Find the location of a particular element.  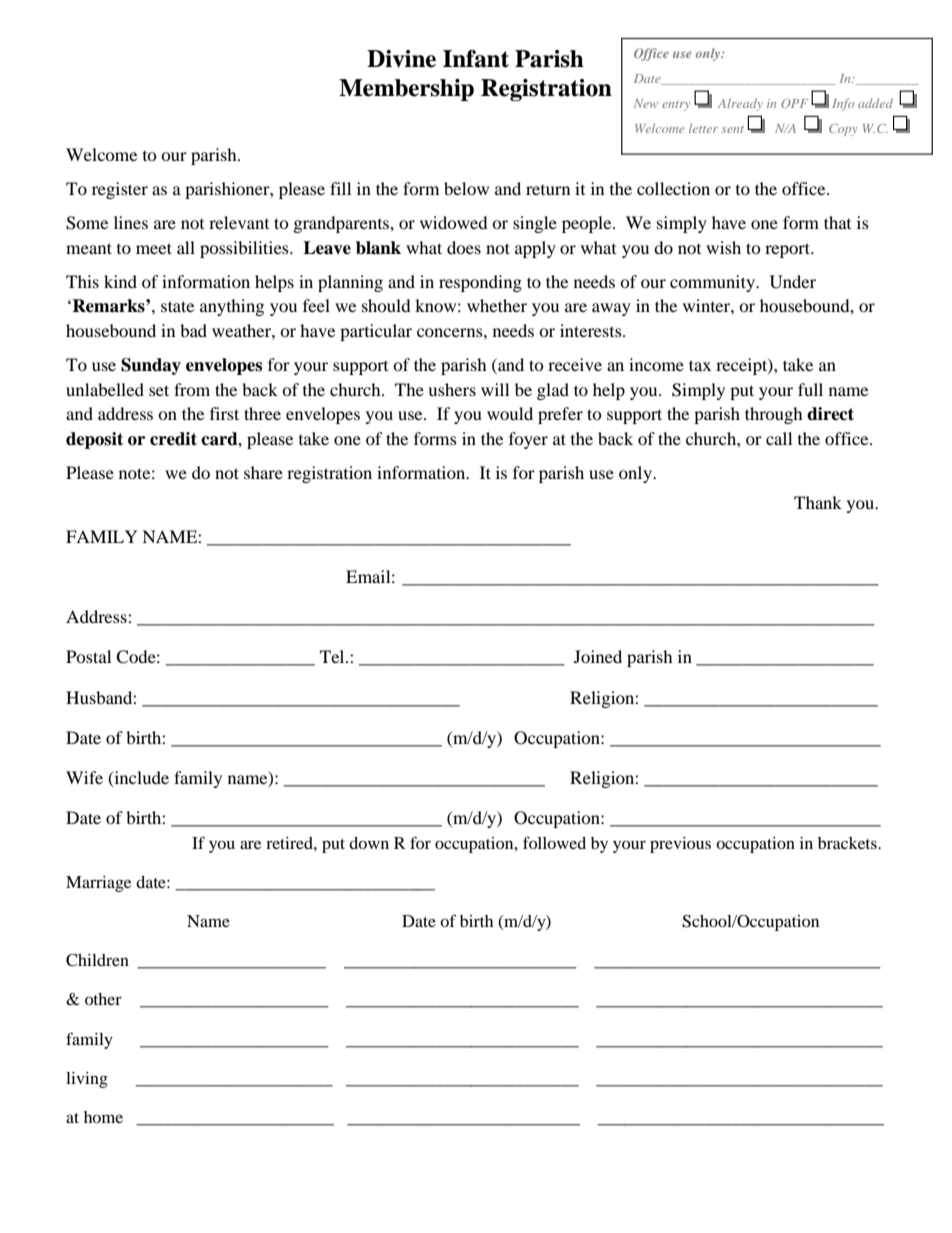

home is located at coordinates (103, 1117).
